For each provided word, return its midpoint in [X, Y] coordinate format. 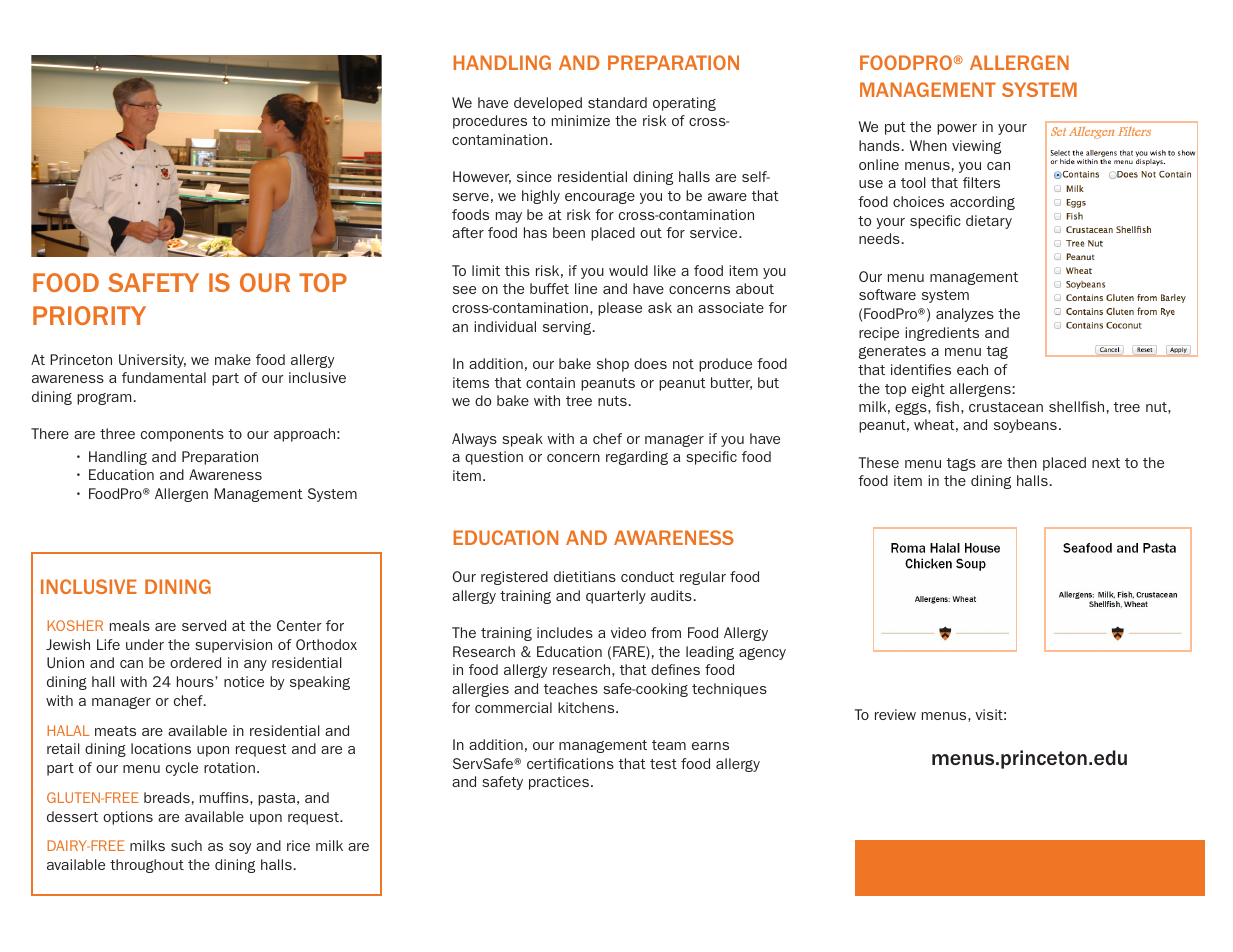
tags [961, 464]
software [887, 294]
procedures [490, 122]
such [186, 845]
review [895, 714]
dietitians [585, 576]
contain [550, 382]
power [957, 129]
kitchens [587, 707]
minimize [581, 120]
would [628, 270]
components [182, 435]
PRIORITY [89, 315]
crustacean [1006, 407]
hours [196, 681]
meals [130, 625]
